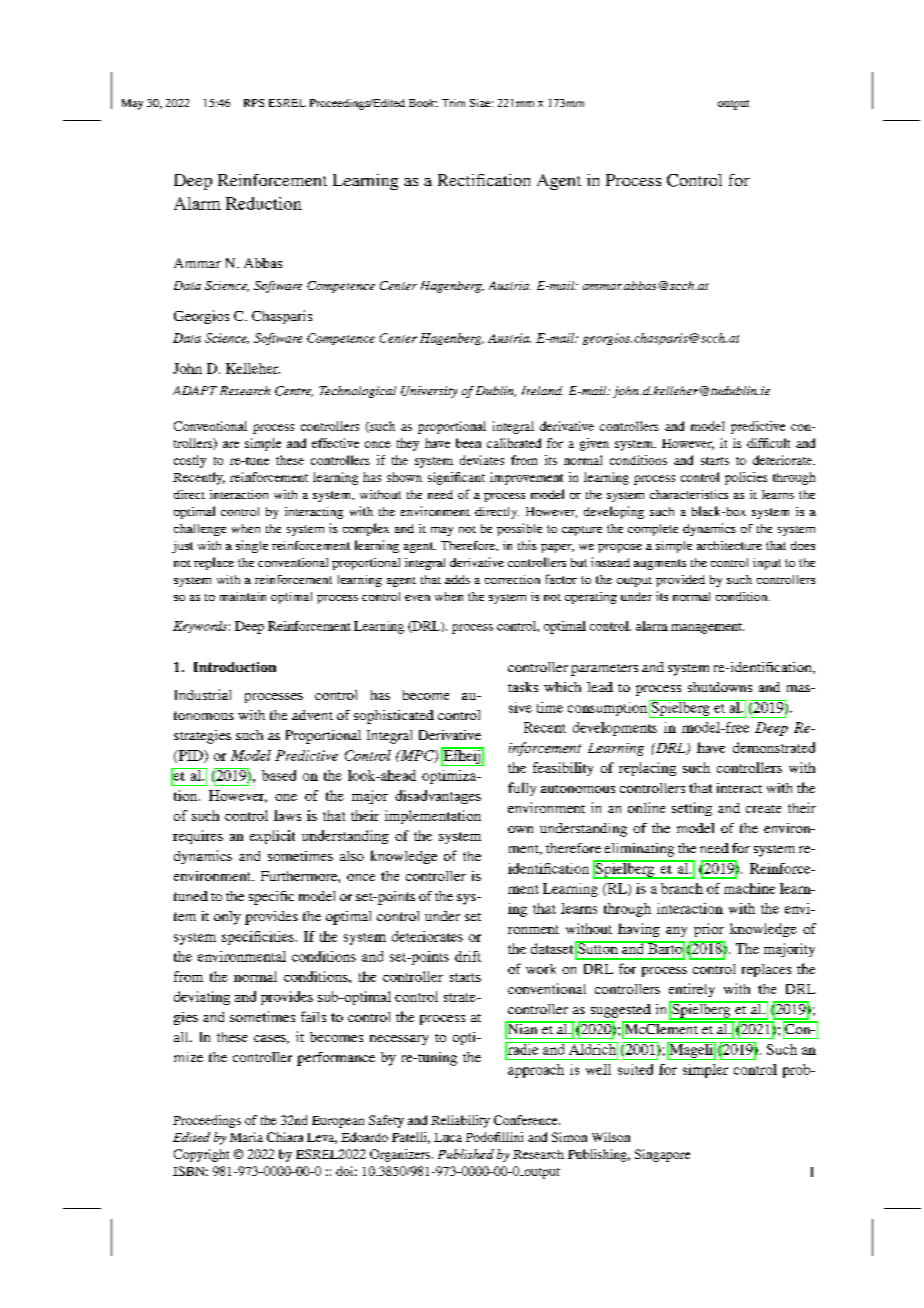 This image has height=1308, width=924. Describe the element at coordinates (468, 956) in the image. I see `drift` at that location.
